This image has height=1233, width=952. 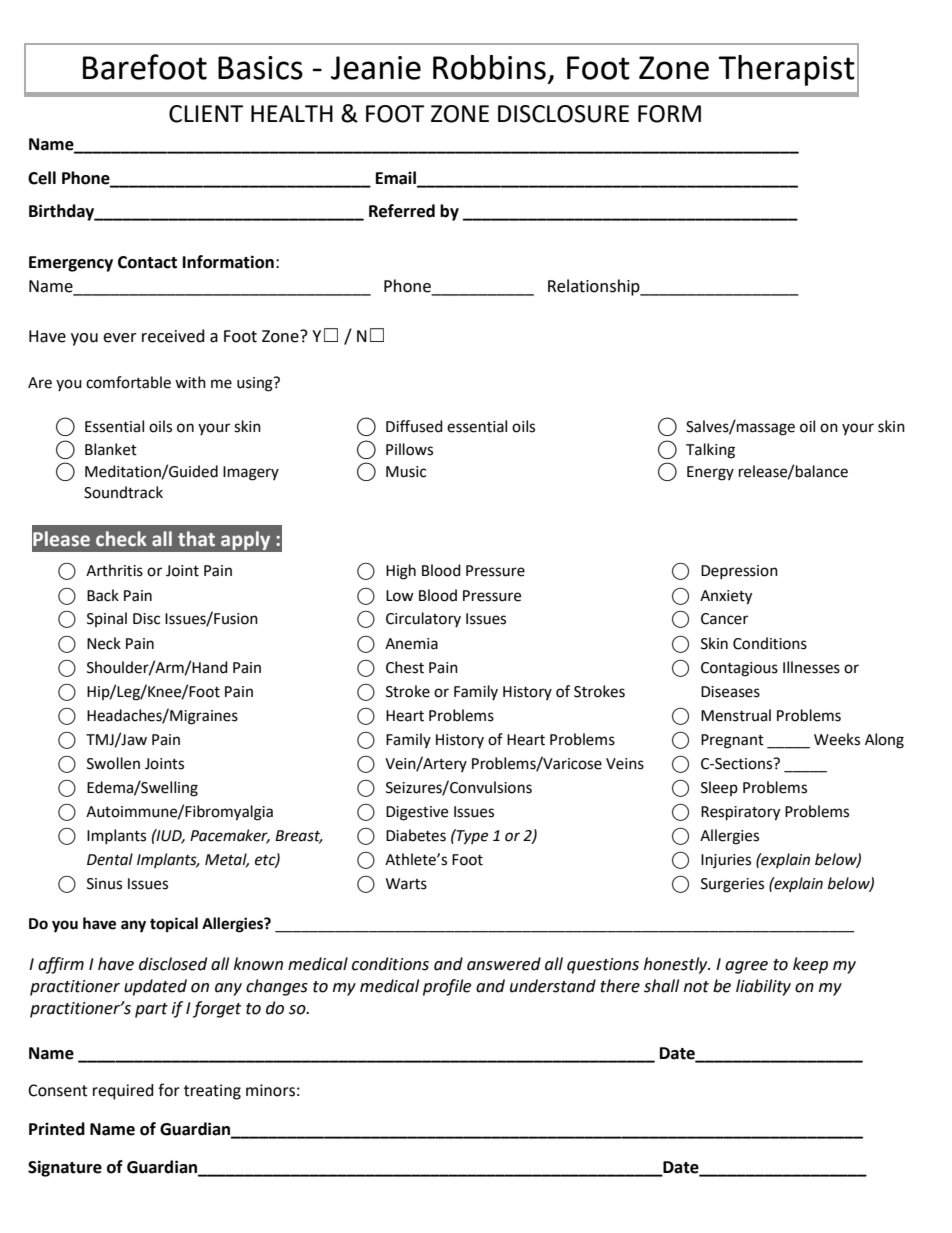 What do you see at coordinates (423, 619) in the image?
I see `Circulatory` at bounding box center [423, 619].
